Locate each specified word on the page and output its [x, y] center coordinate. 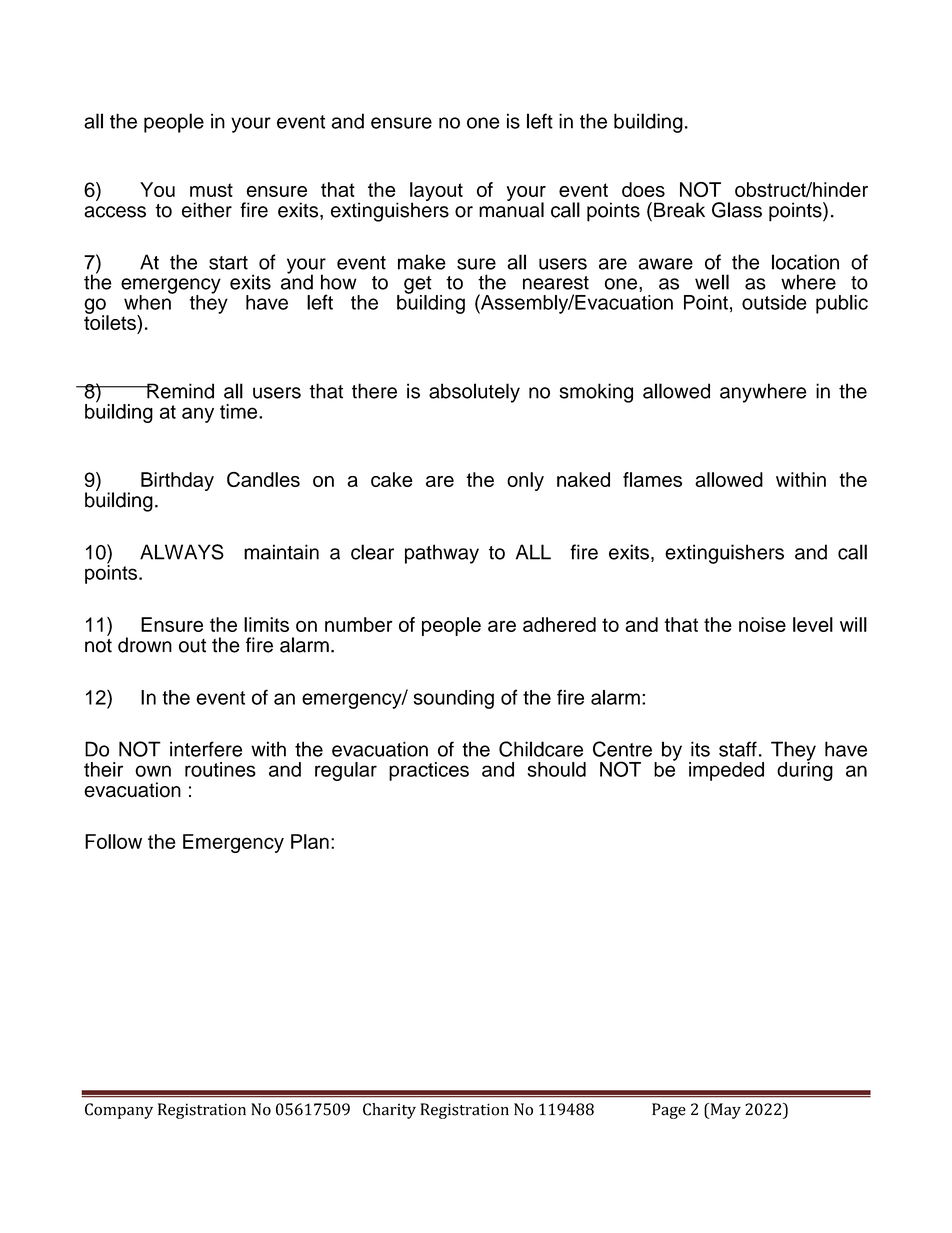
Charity [389, 1111]
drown [145, 645]
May [724, 1111]
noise [762, 624]
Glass [737, 210]
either [207, 210]
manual [511, 209]
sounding [454, 699]
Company [119, 1111]
